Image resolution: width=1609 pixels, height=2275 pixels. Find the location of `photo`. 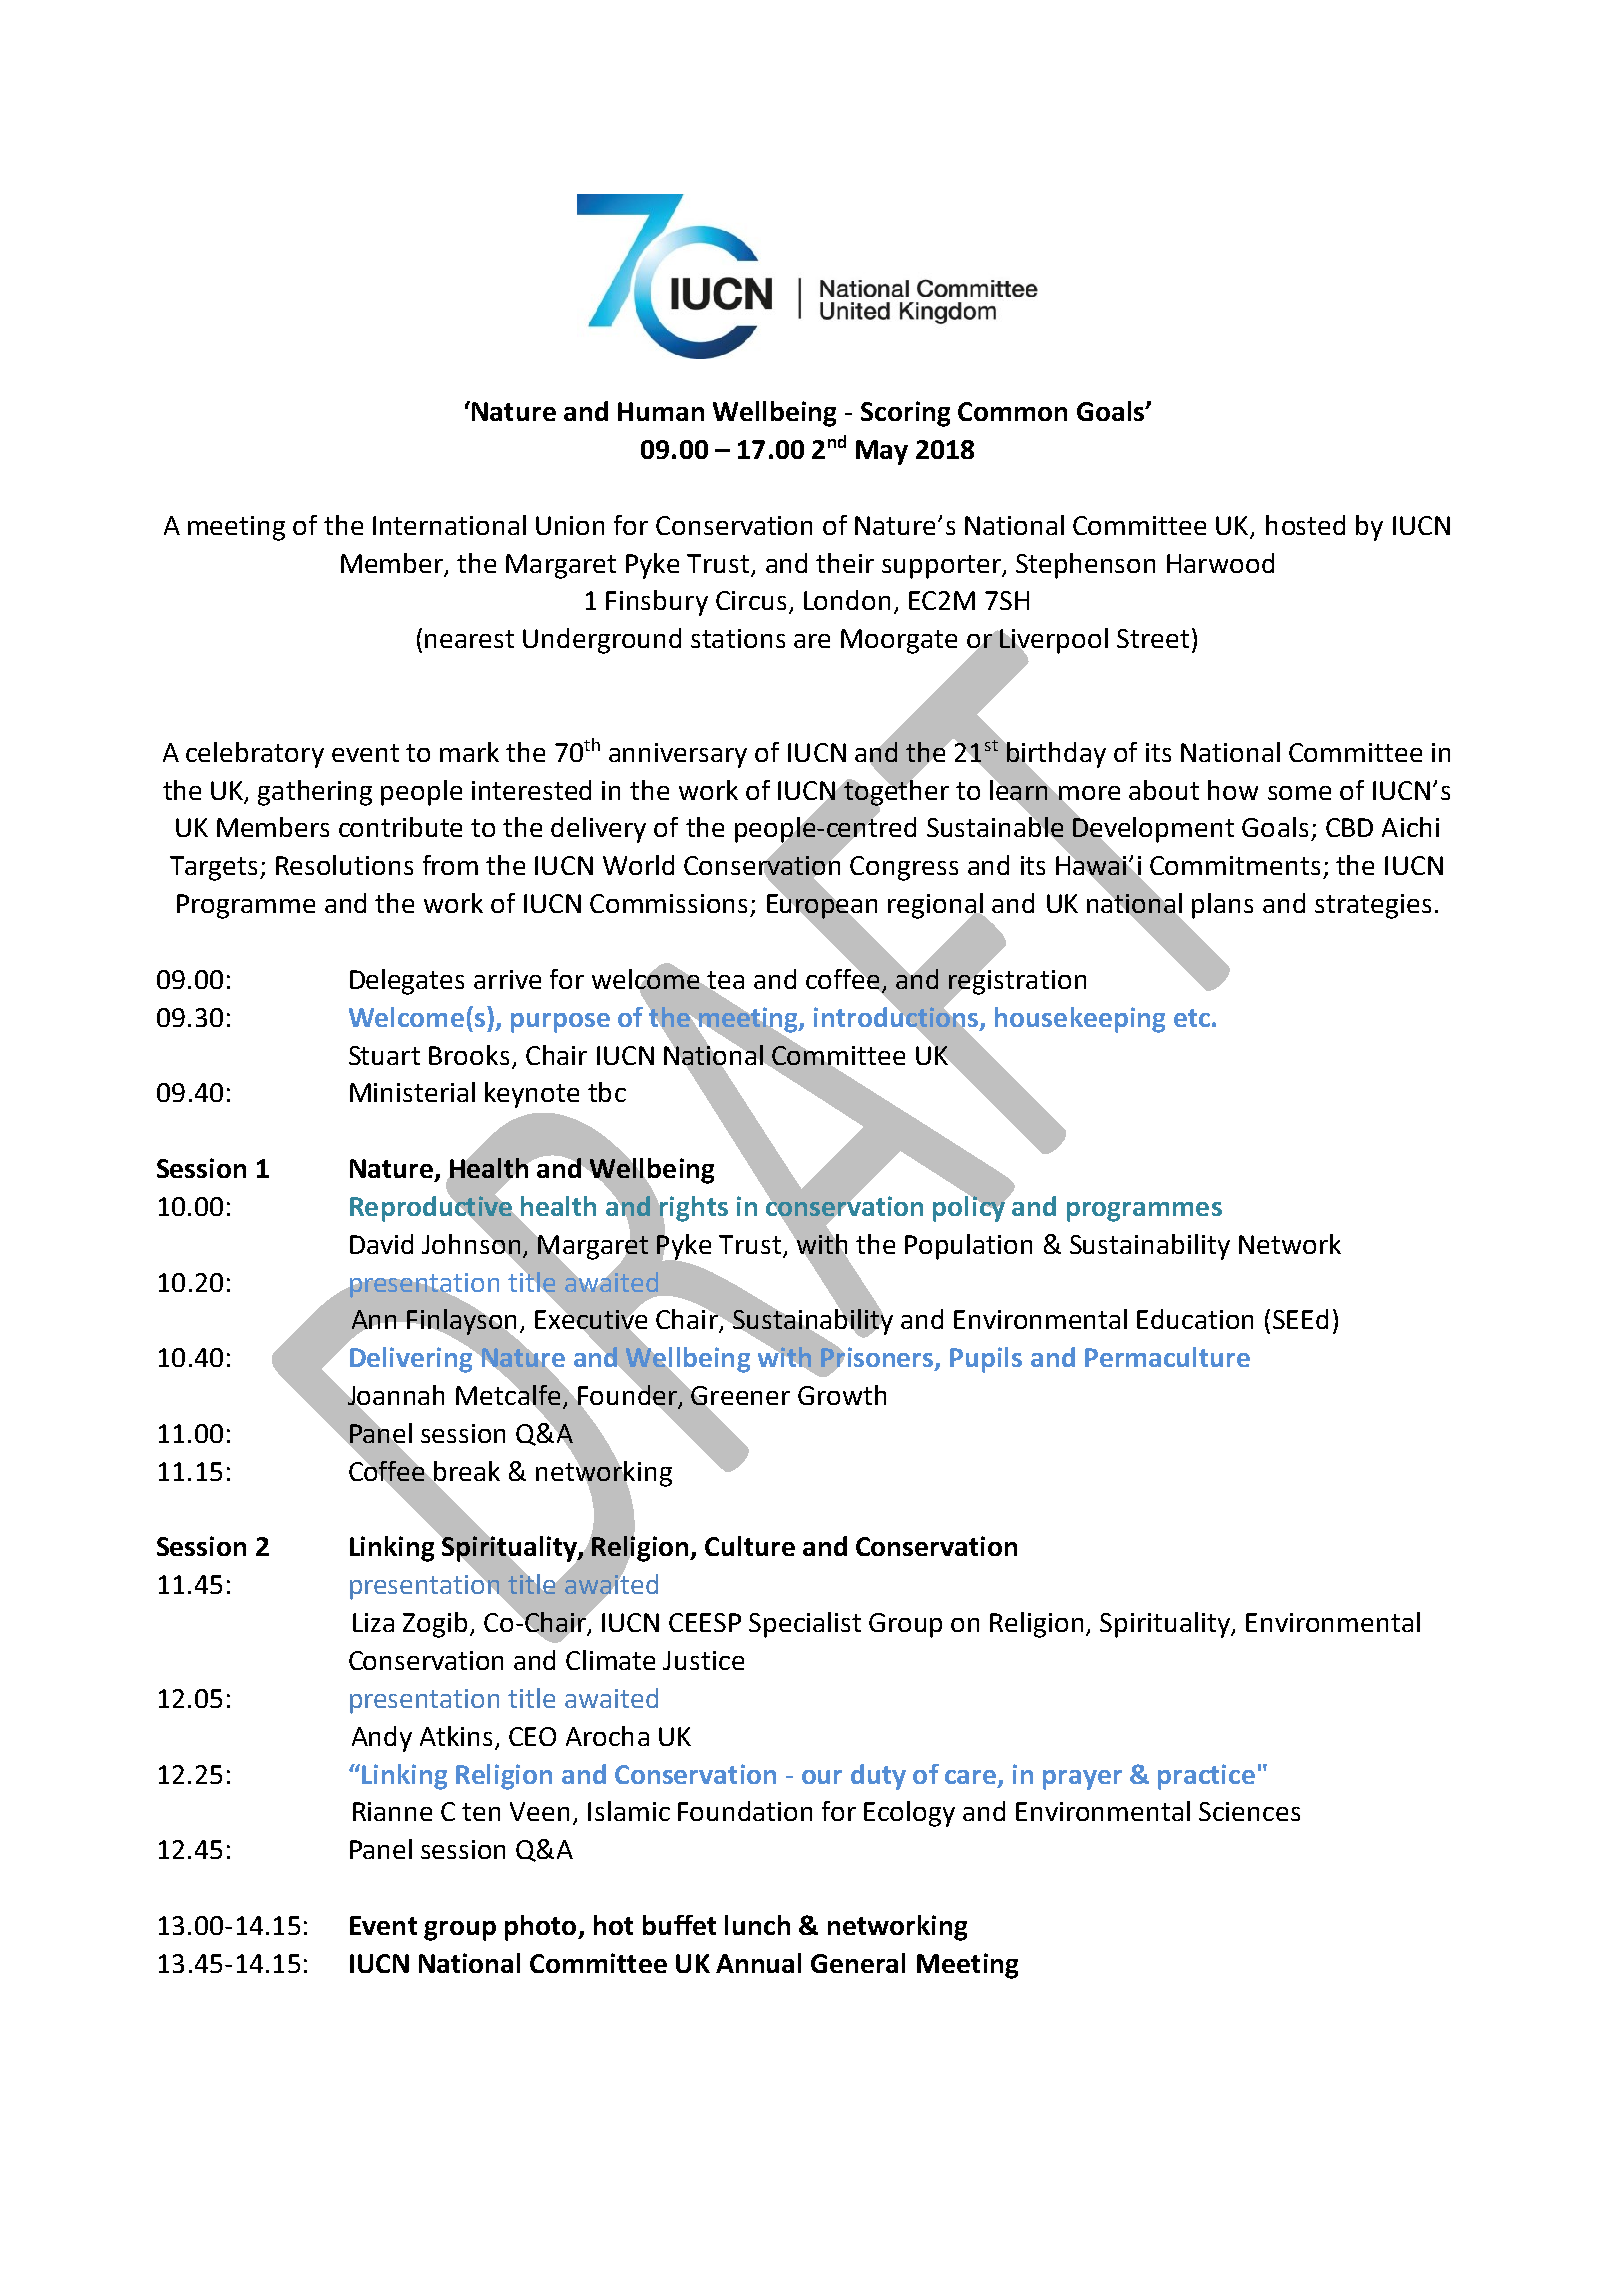

photo is located at coordinates (542, 1928).
